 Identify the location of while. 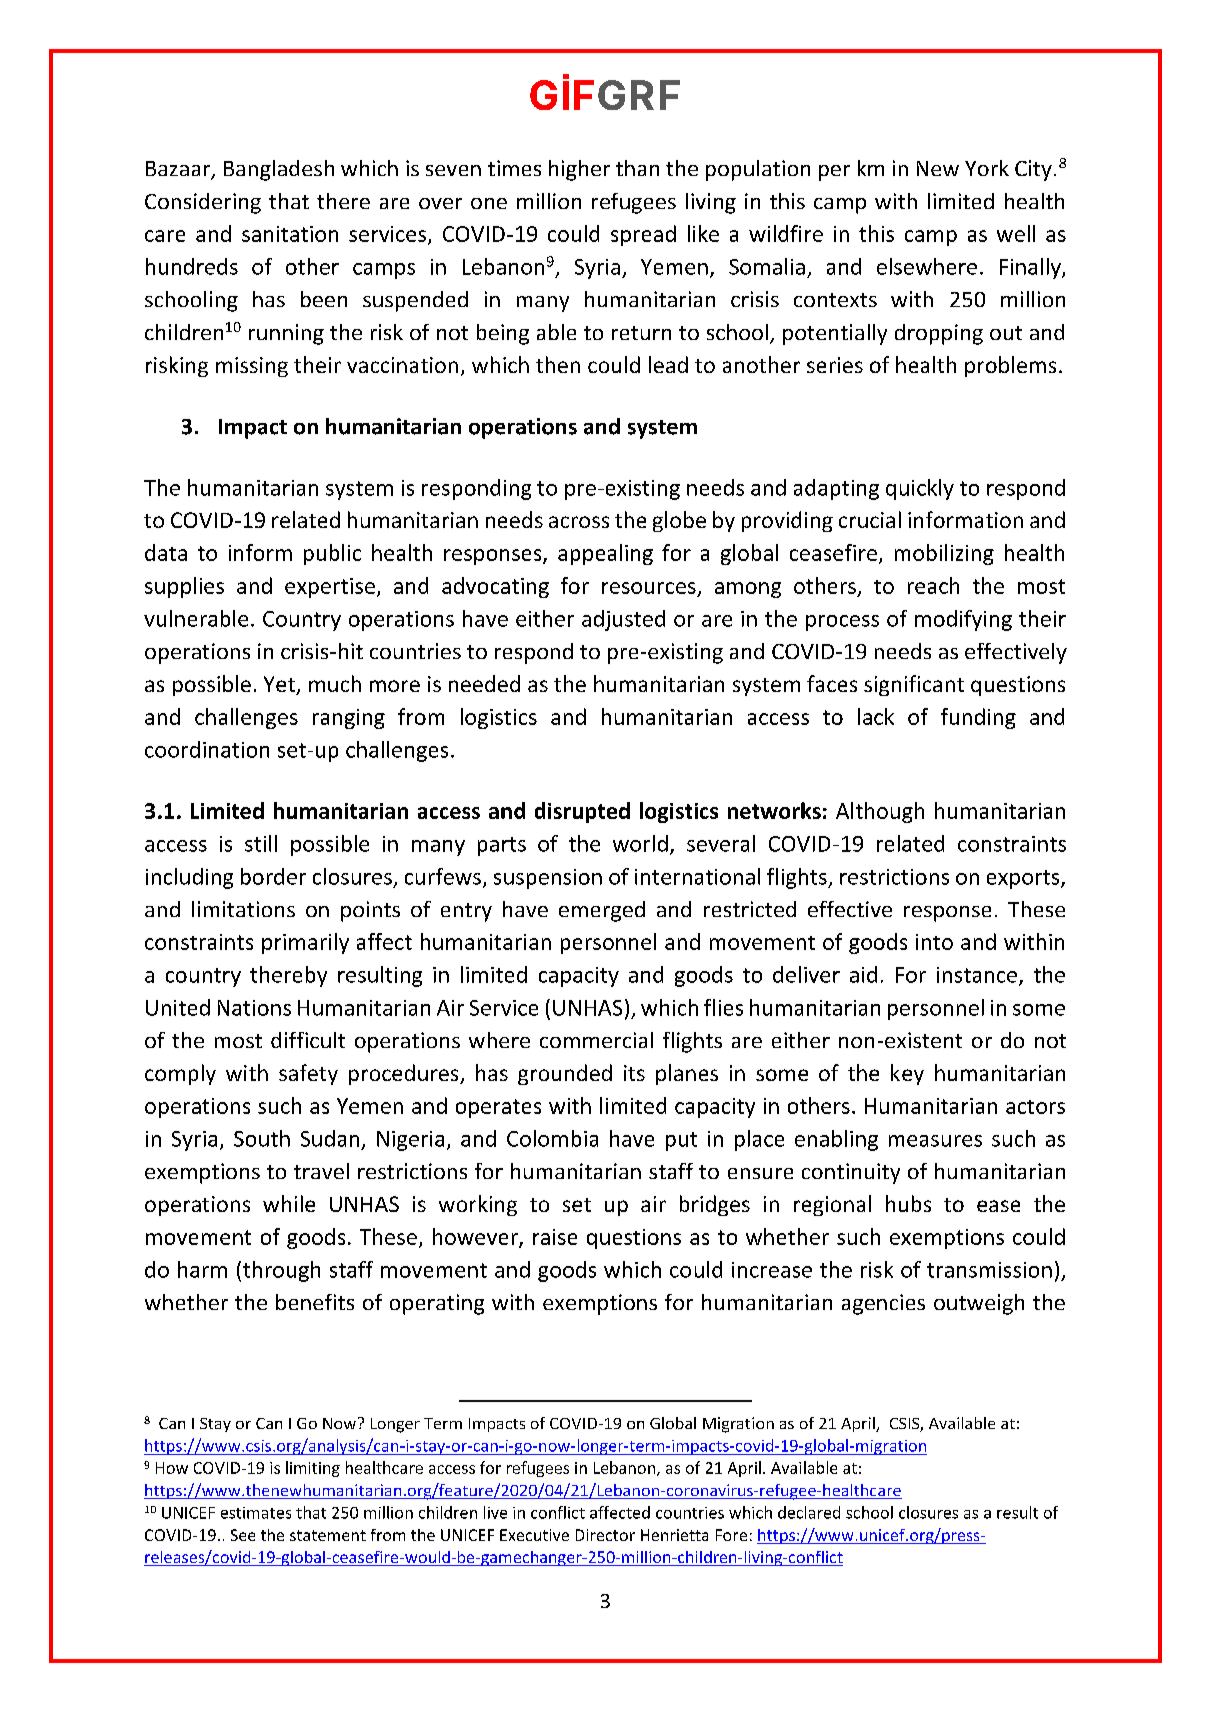
(289, 1203).
